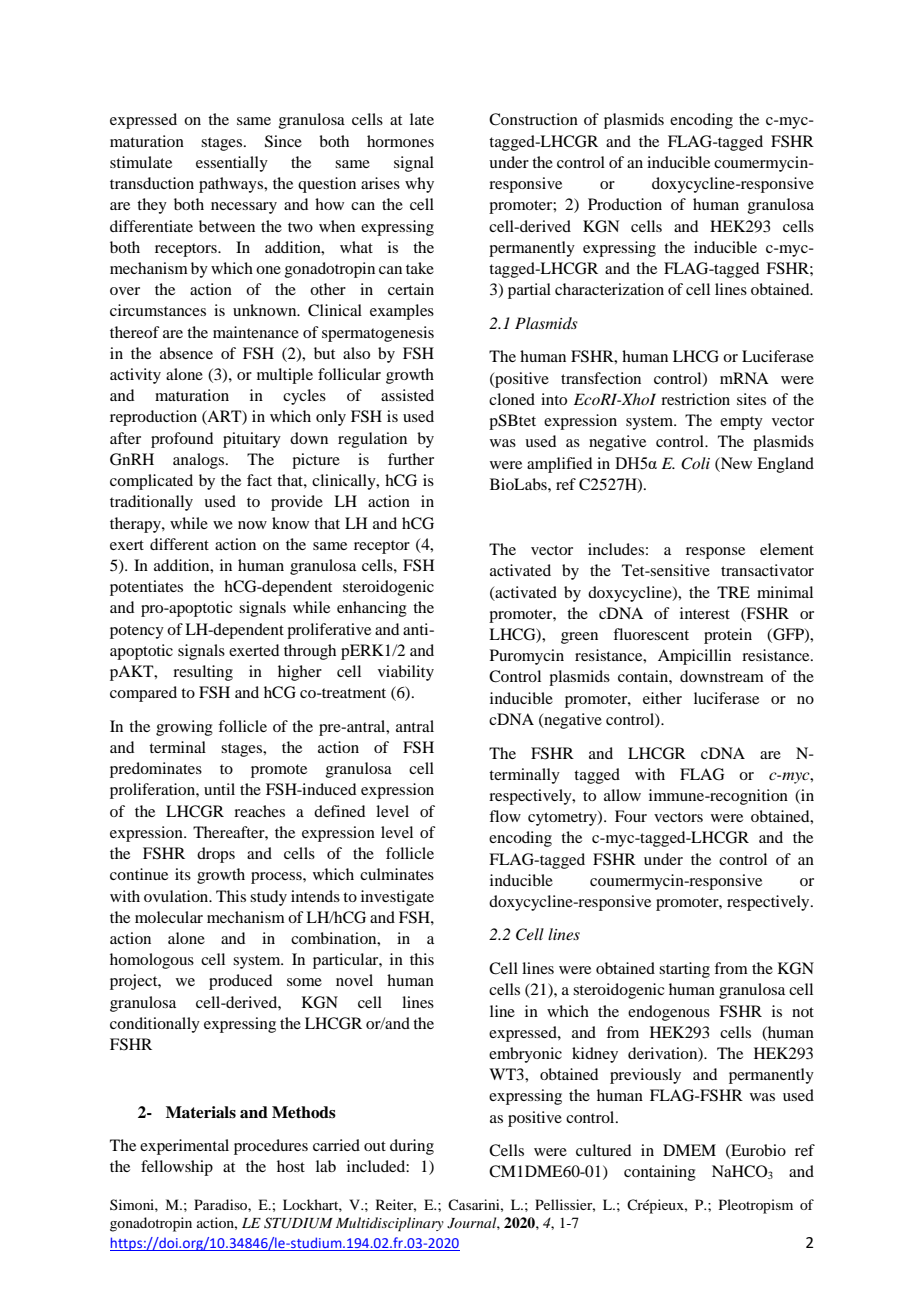 Image resolution: width=924 pixels, height=1308 pixels. What do you see at coordinates (177, 1168) in the page?
I see `fellowship` at bounding box center [177, 1168].
